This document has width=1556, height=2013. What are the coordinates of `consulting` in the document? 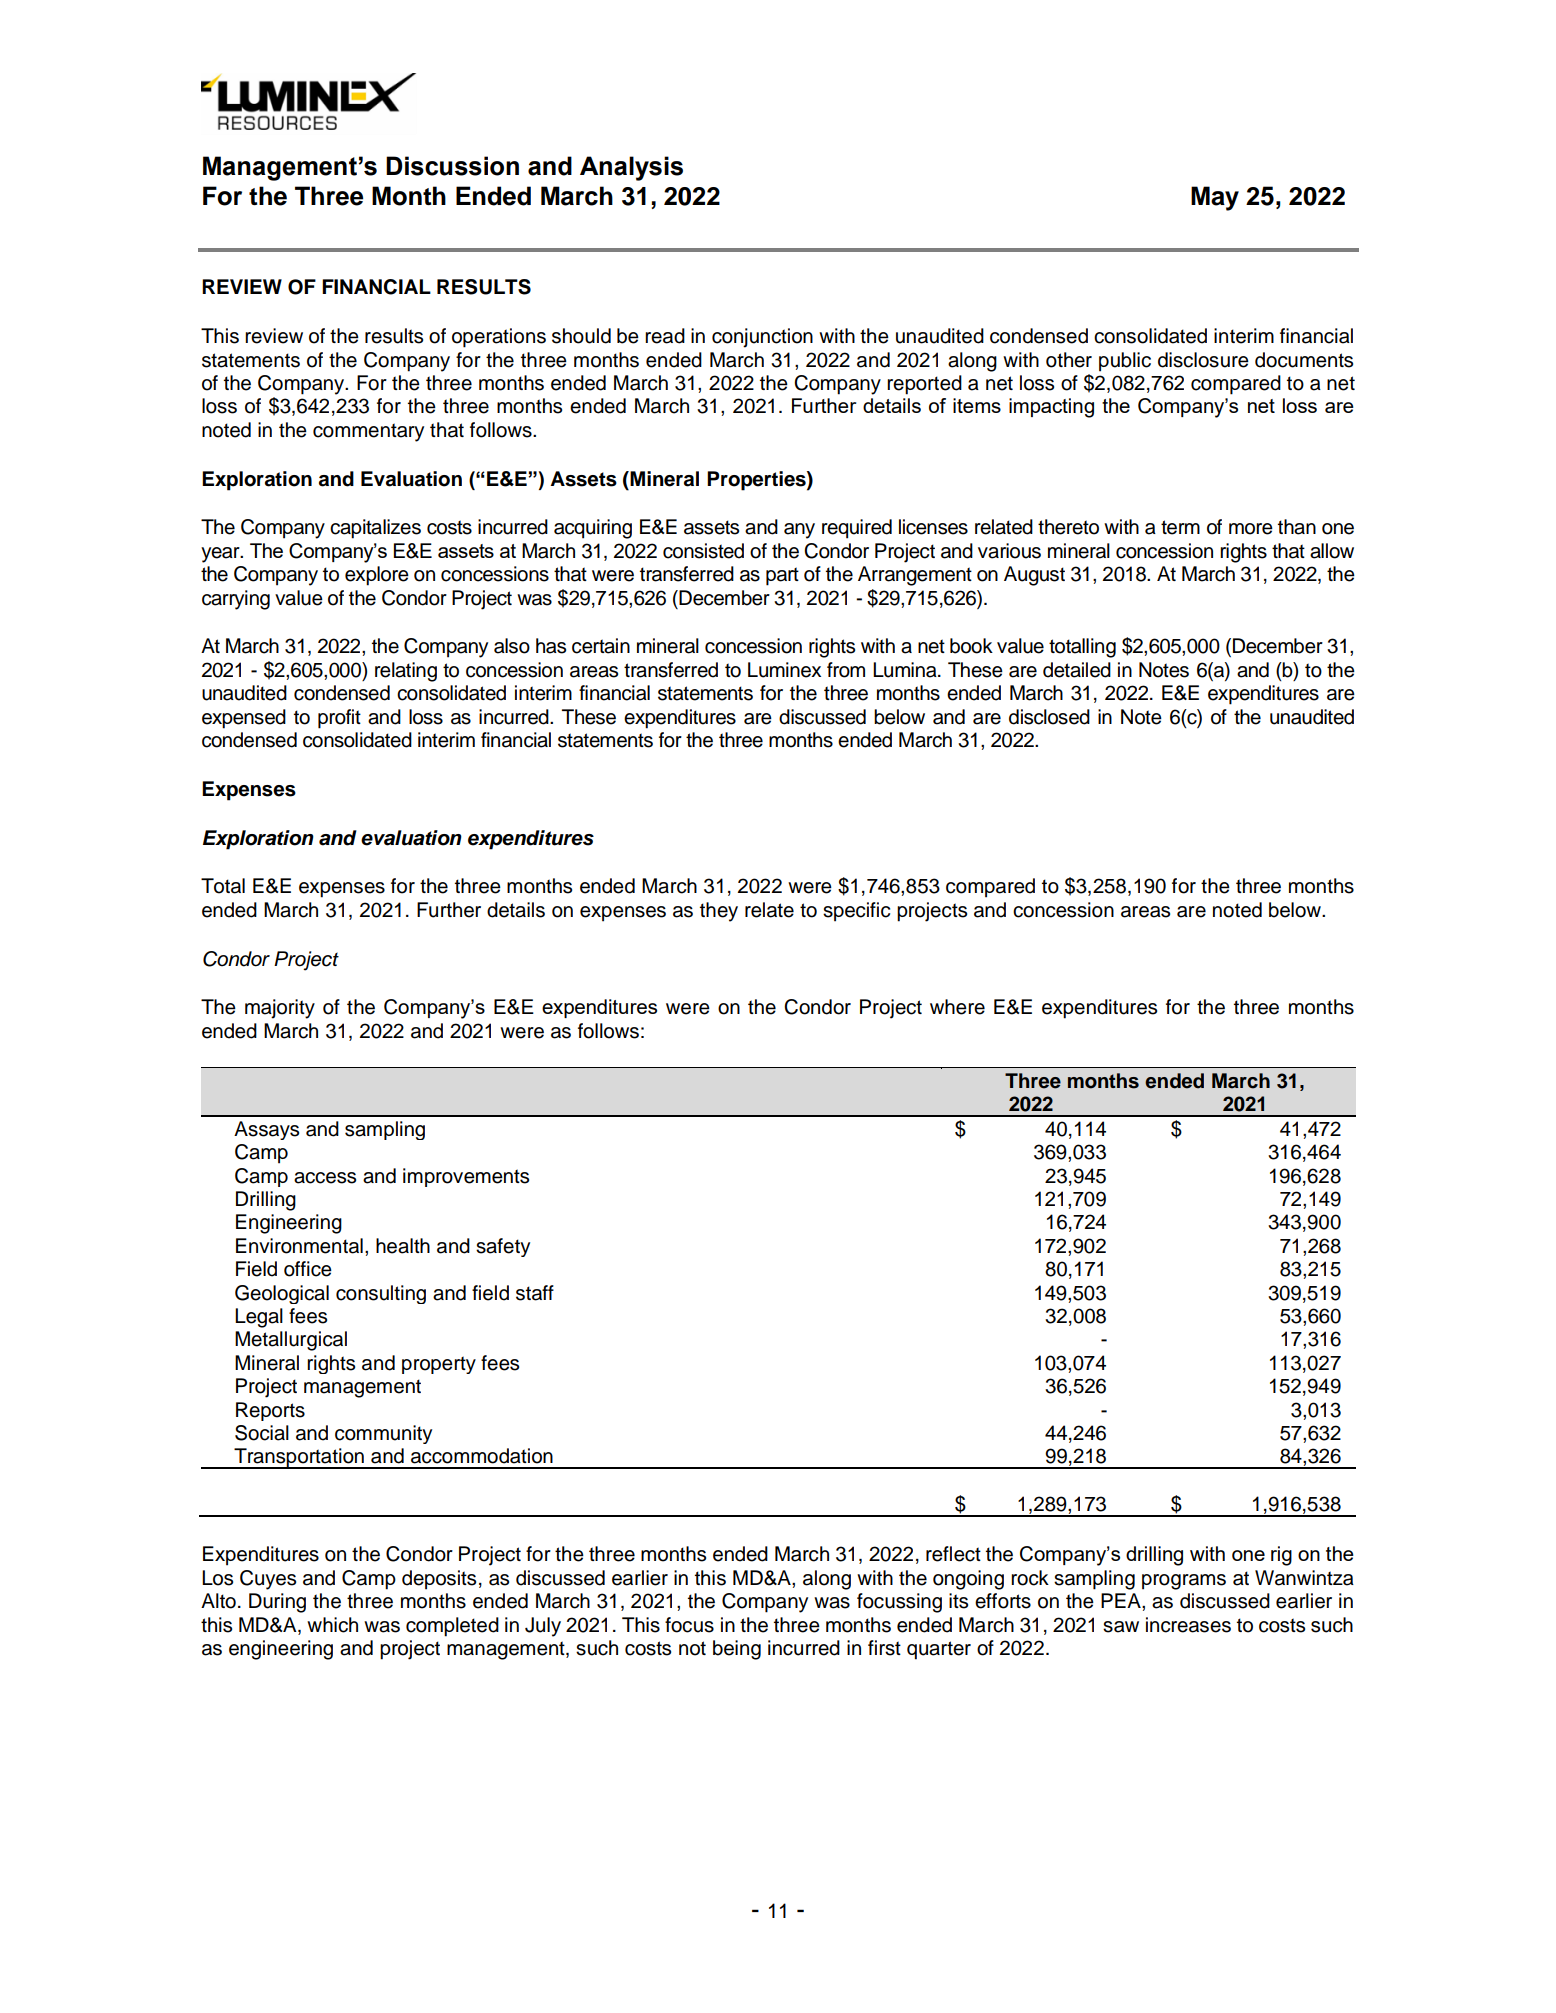 It's located at (381, 1294).
